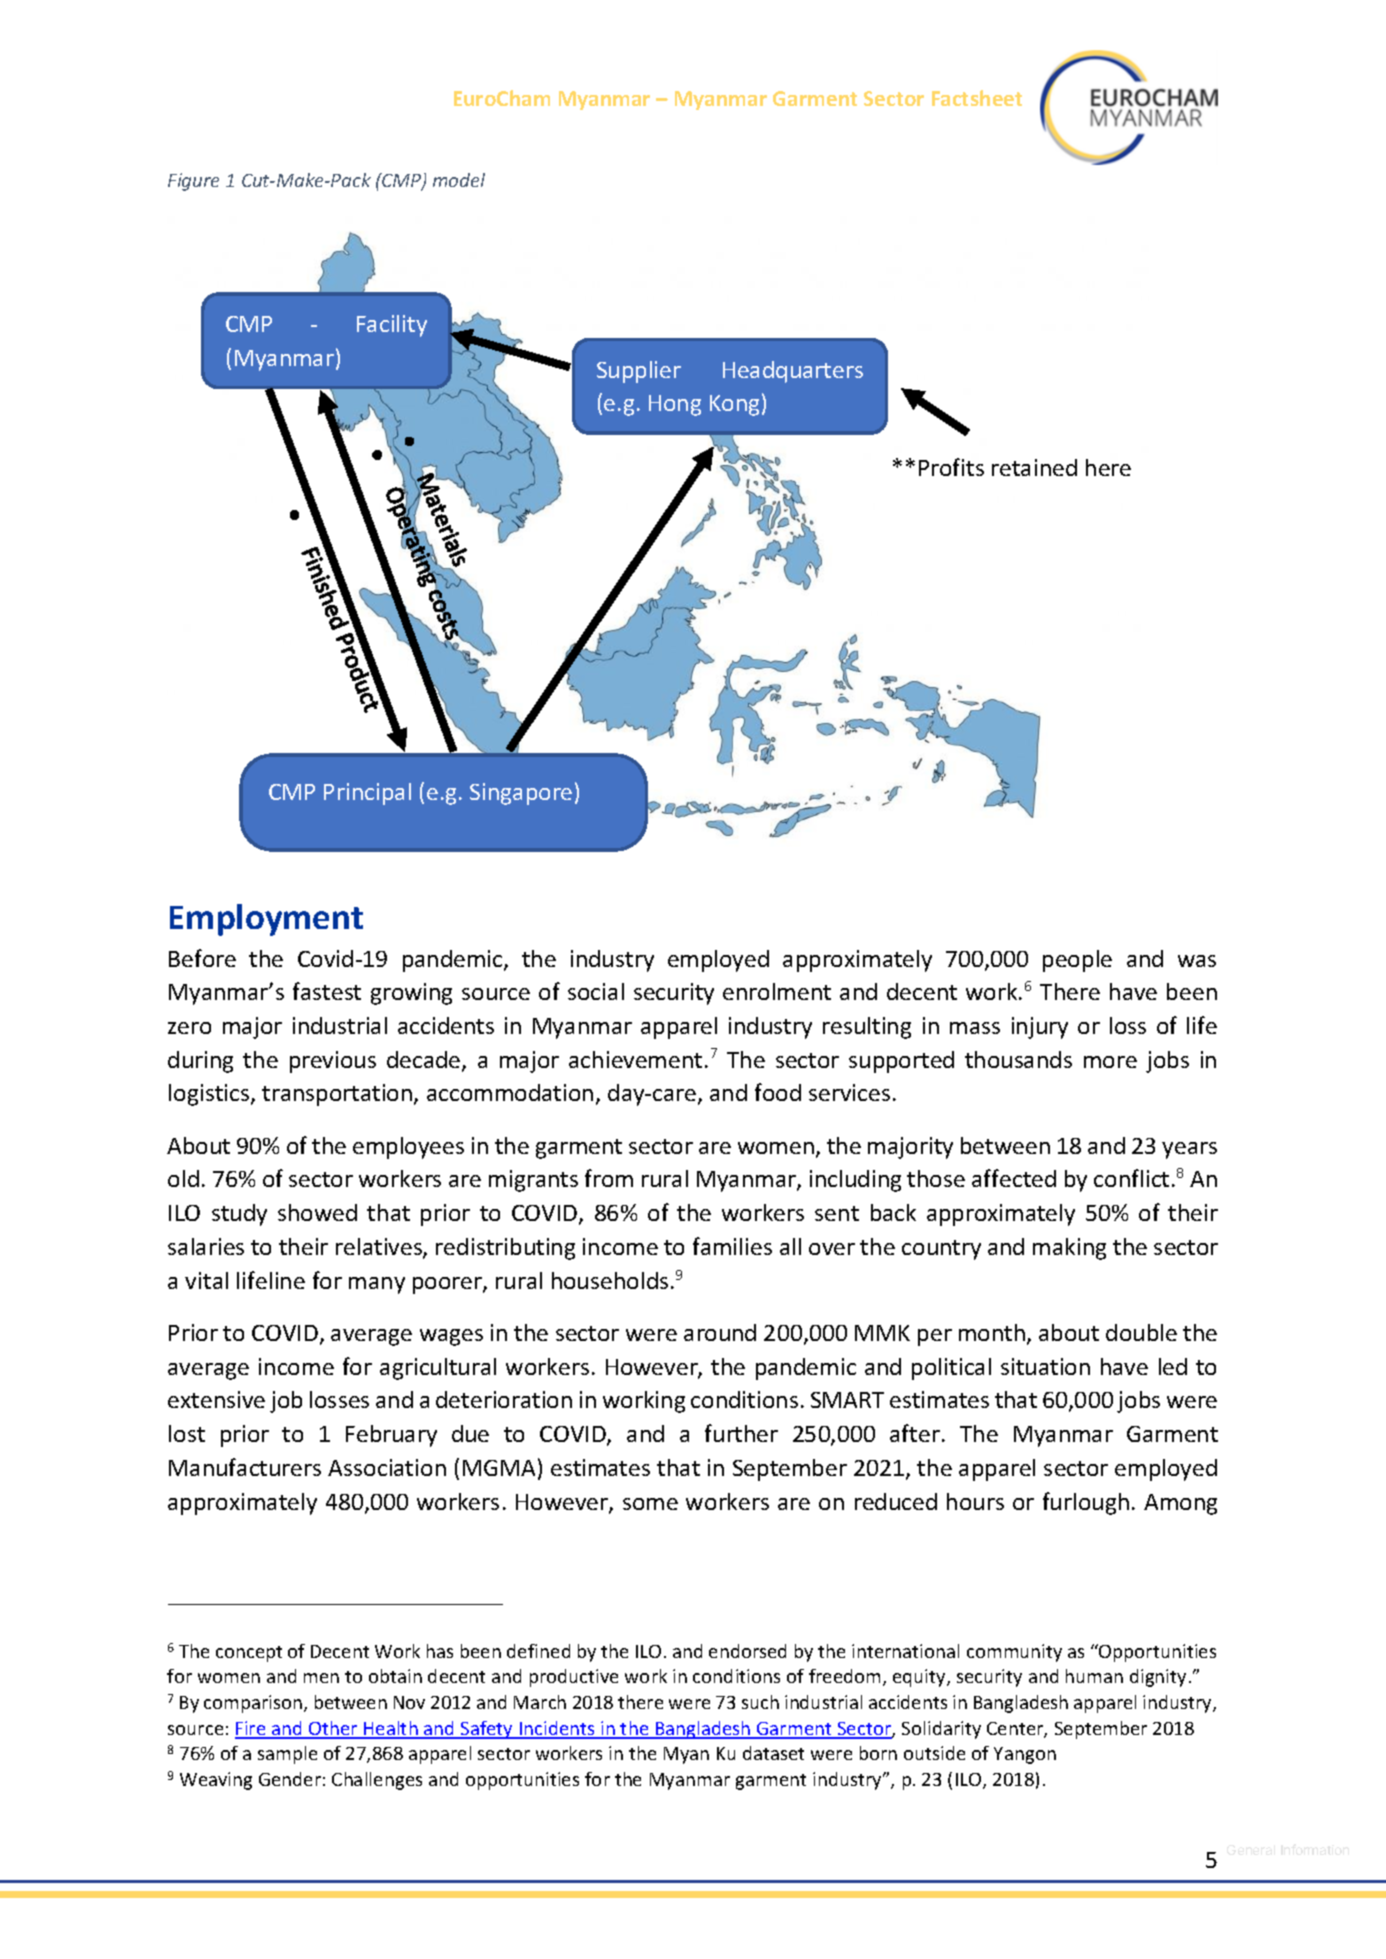  I want to click on Other, so click(333, 1729).
